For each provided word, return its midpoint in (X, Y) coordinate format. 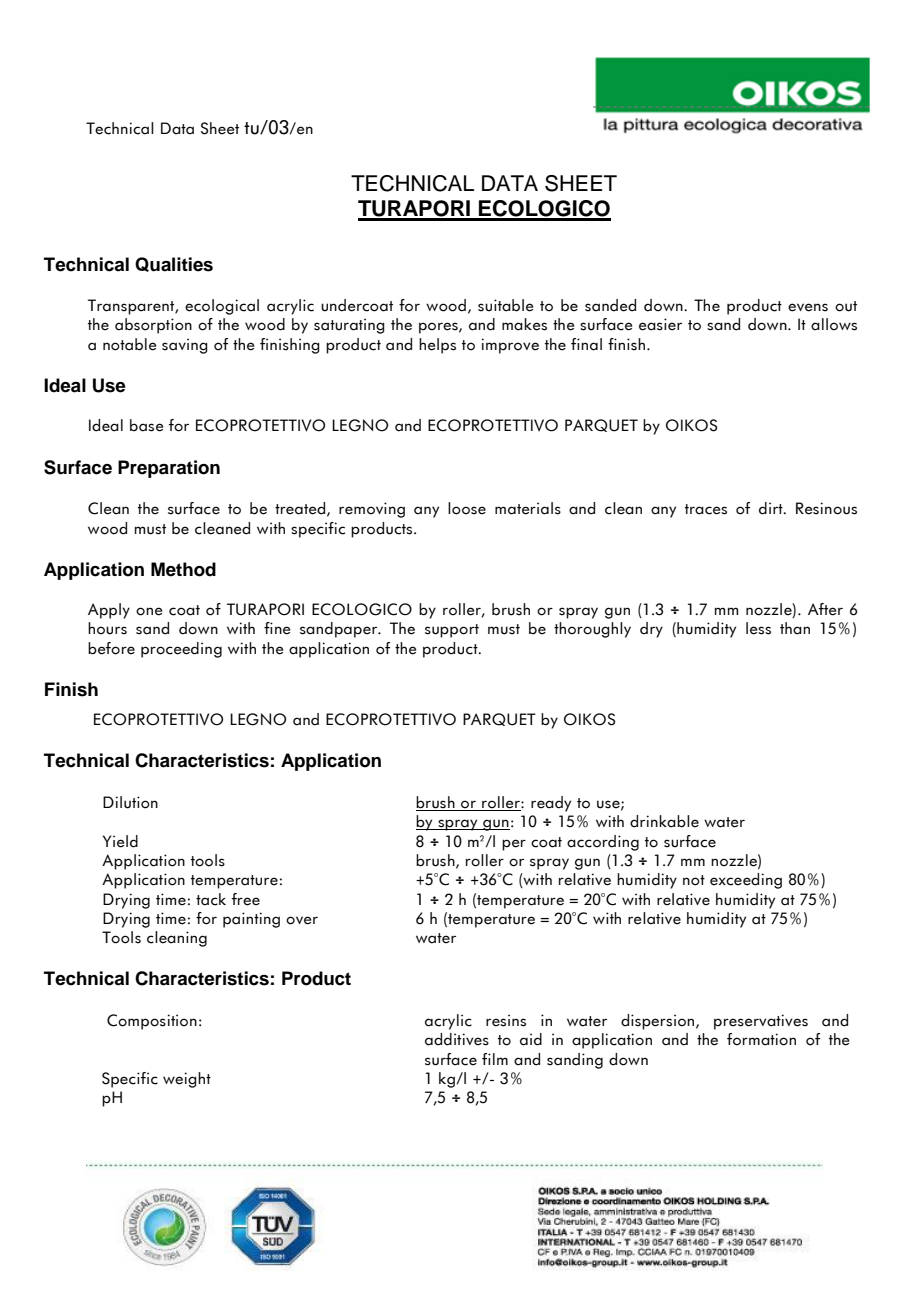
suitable (505, 305)
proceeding (181, 650)
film (495, 1059)
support (452, 631)
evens (808, 307)
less (758, 628)
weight (187, 1080)
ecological (222, 307)
